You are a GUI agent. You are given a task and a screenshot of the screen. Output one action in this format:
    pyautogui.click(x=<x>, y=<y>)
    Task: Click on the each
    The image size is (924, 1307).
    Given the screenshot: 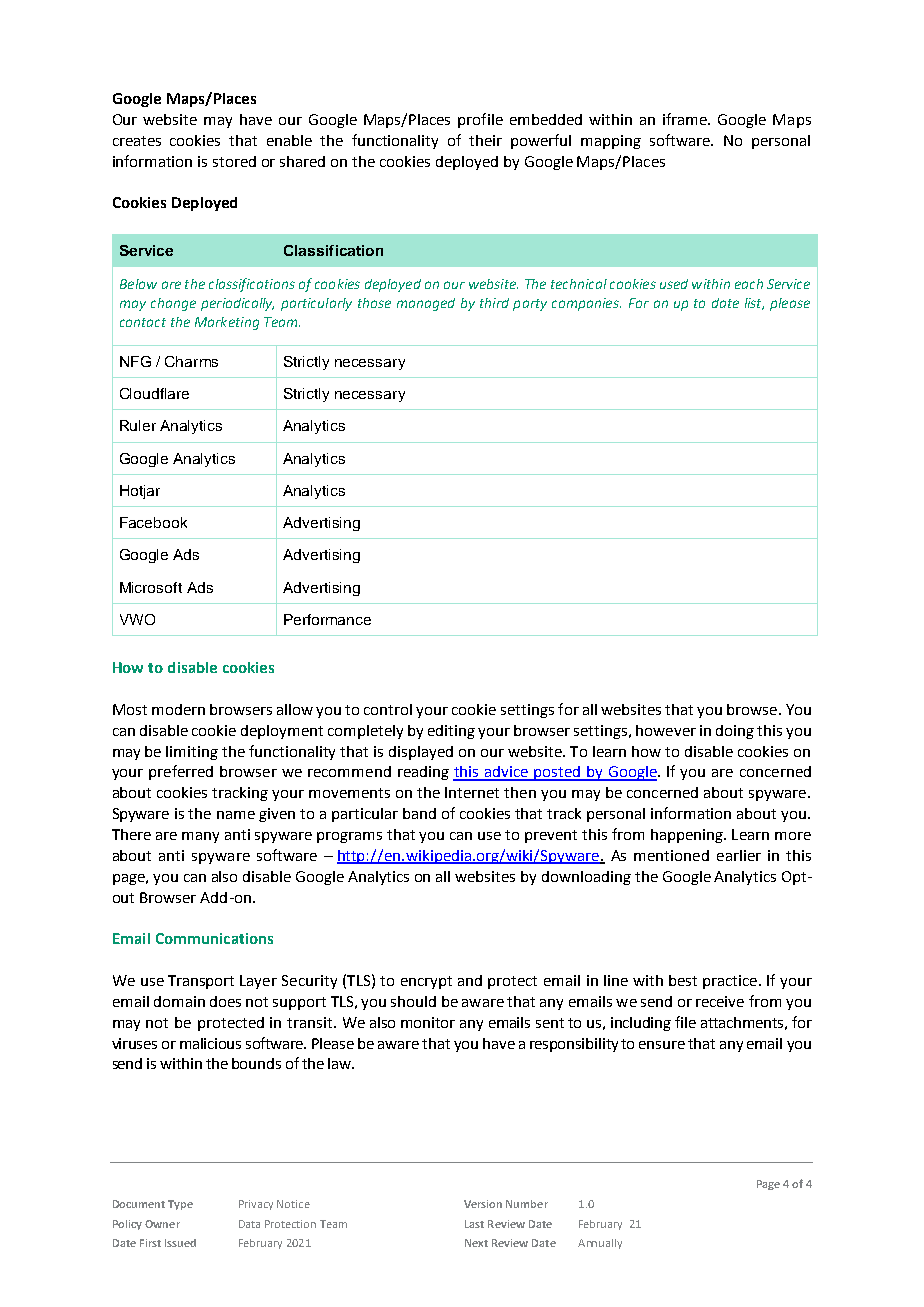 What is the action you would take?
    pyautogui.click(x=749, y=284)
